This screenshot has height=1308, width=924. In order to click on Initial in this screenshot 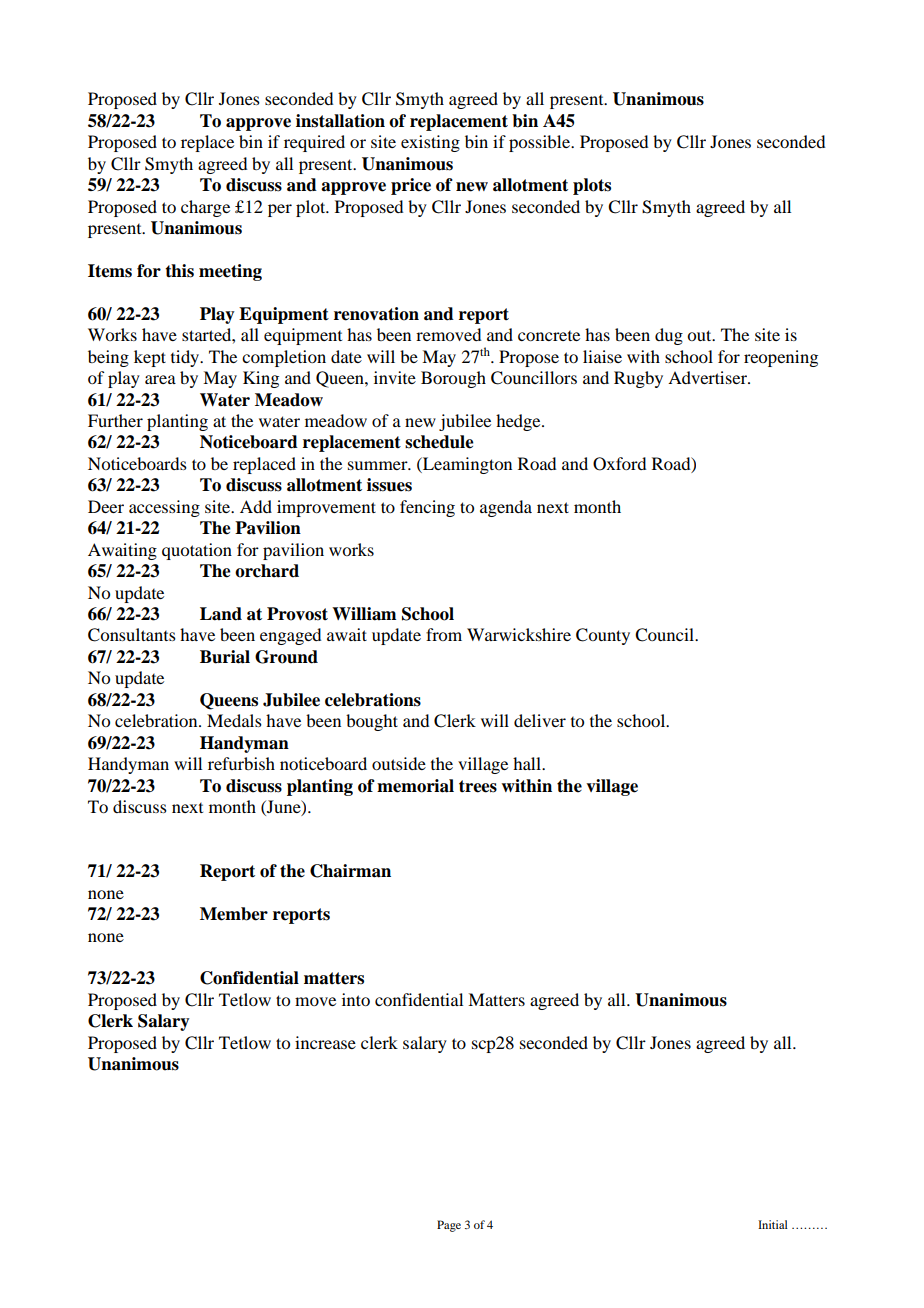, I will do `click(773, 1224)`.
